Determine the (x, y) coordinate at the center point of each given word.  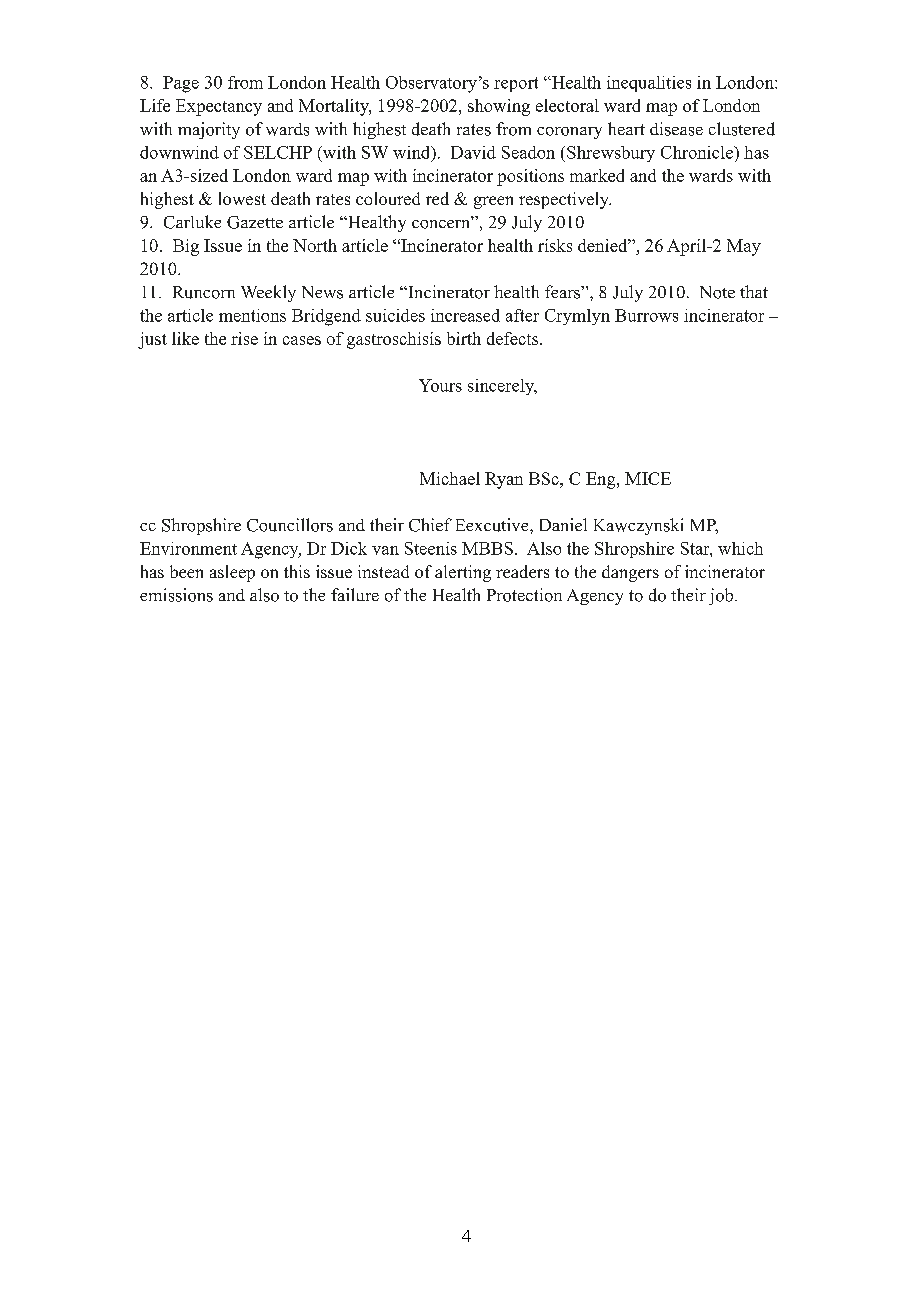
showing (499, 107)
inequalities (649, 84)
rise (244, 338)
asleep (232, 573)
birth (464, 338)
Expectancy (219, 107)
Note (717, 292)
